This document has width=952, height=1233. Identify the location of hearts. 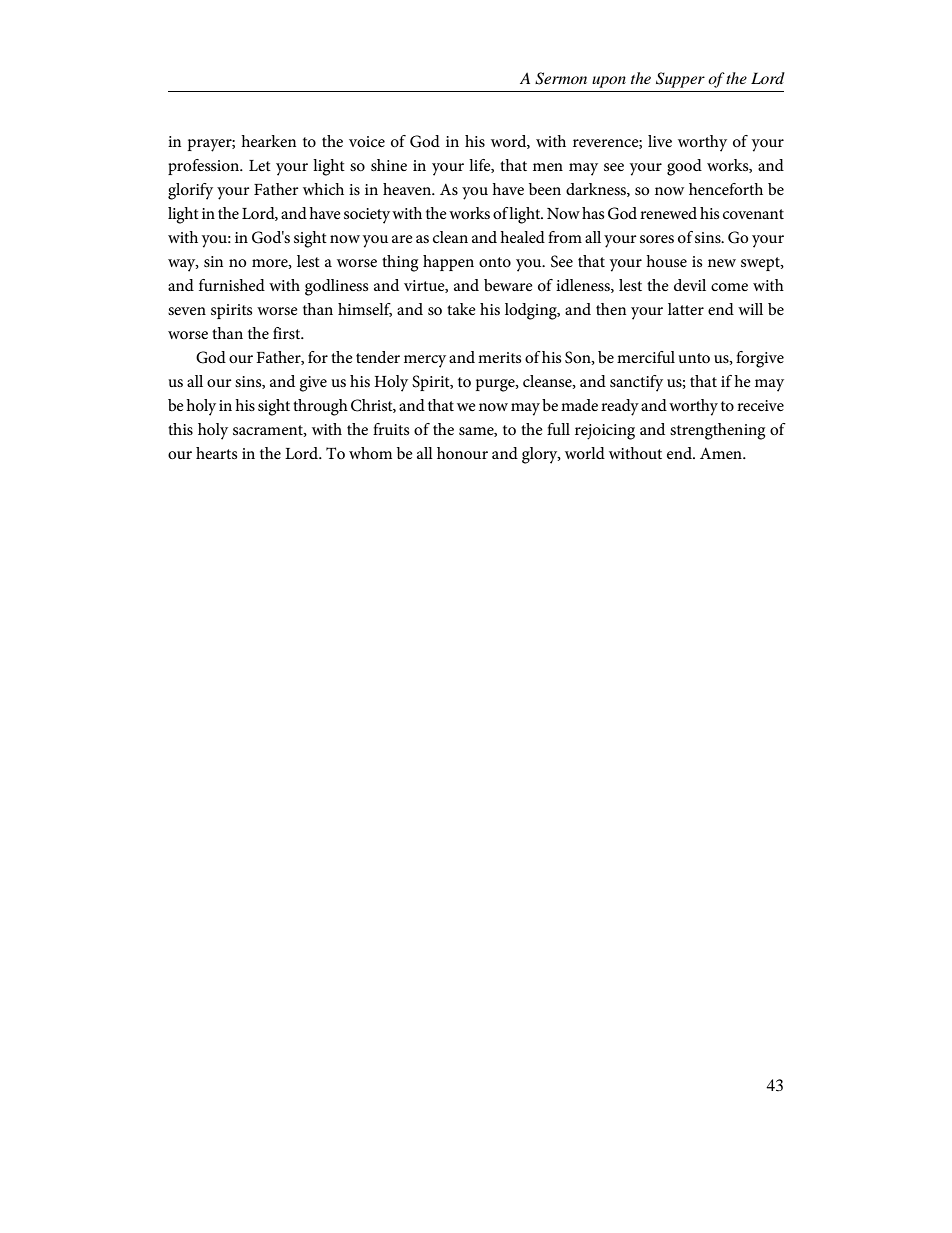
(216, 453).
